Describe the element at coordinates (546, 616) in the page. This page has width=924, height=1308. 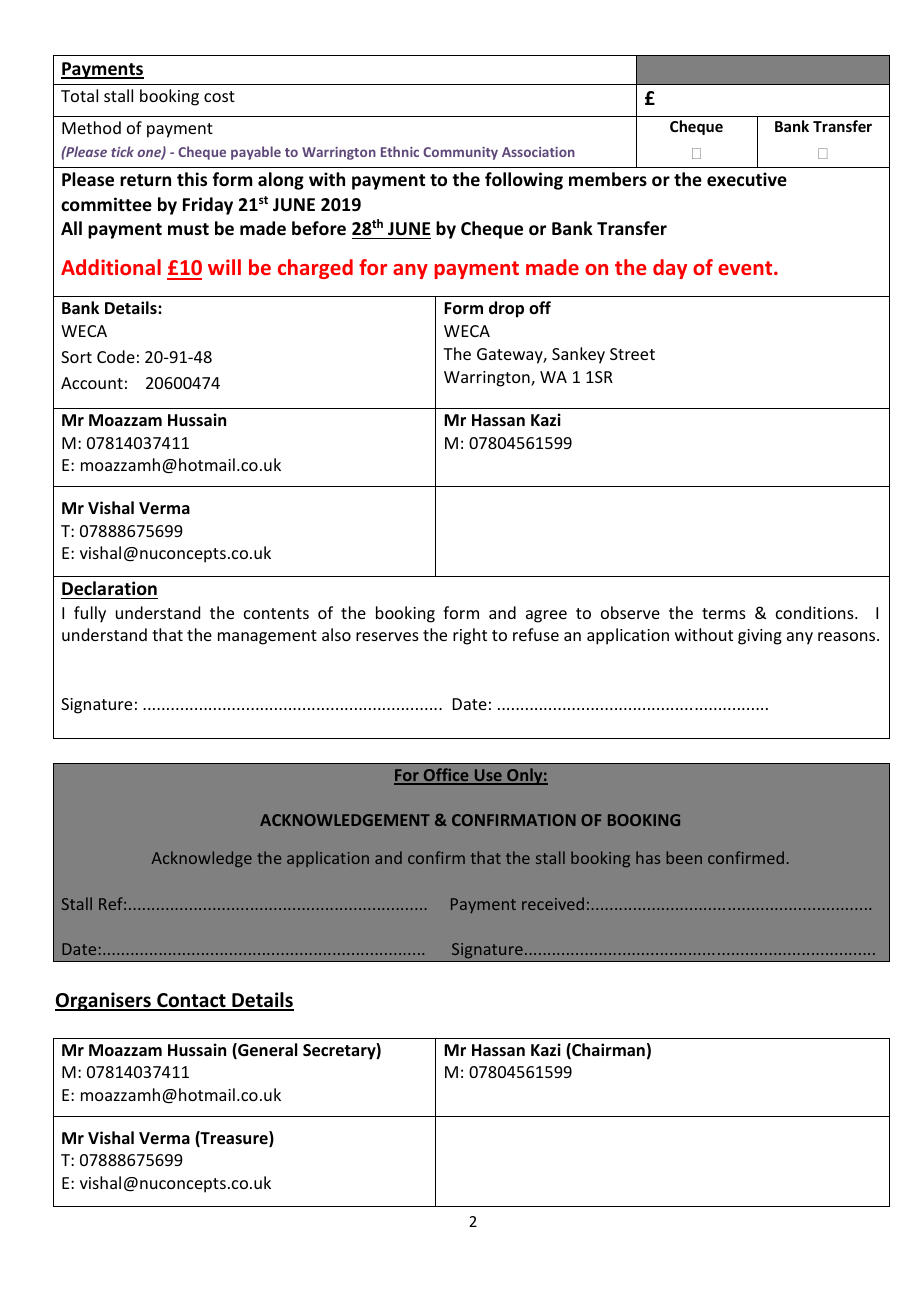
I see `agree` at that location.
